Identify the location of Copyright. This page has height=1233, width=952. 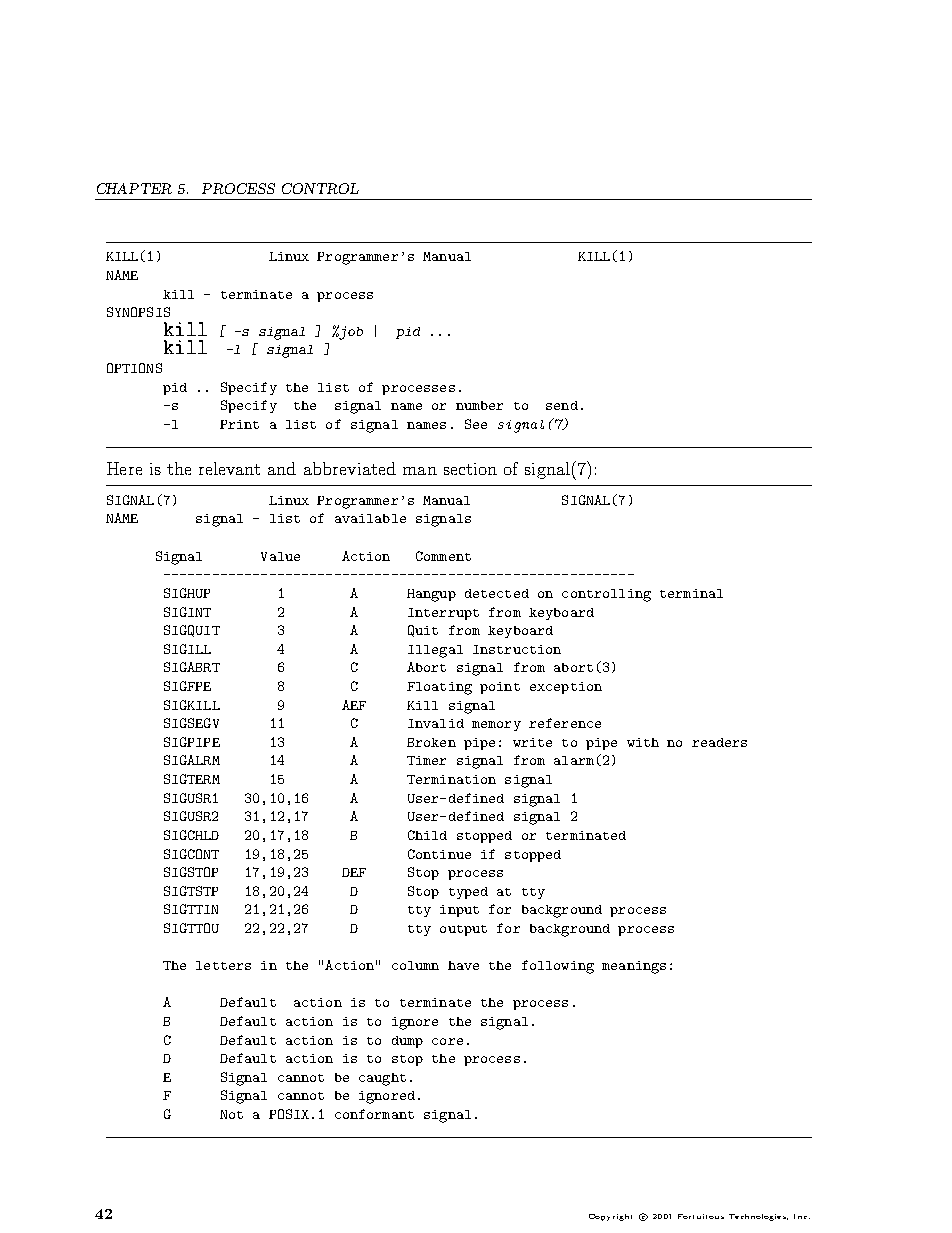
(610, 1217).
